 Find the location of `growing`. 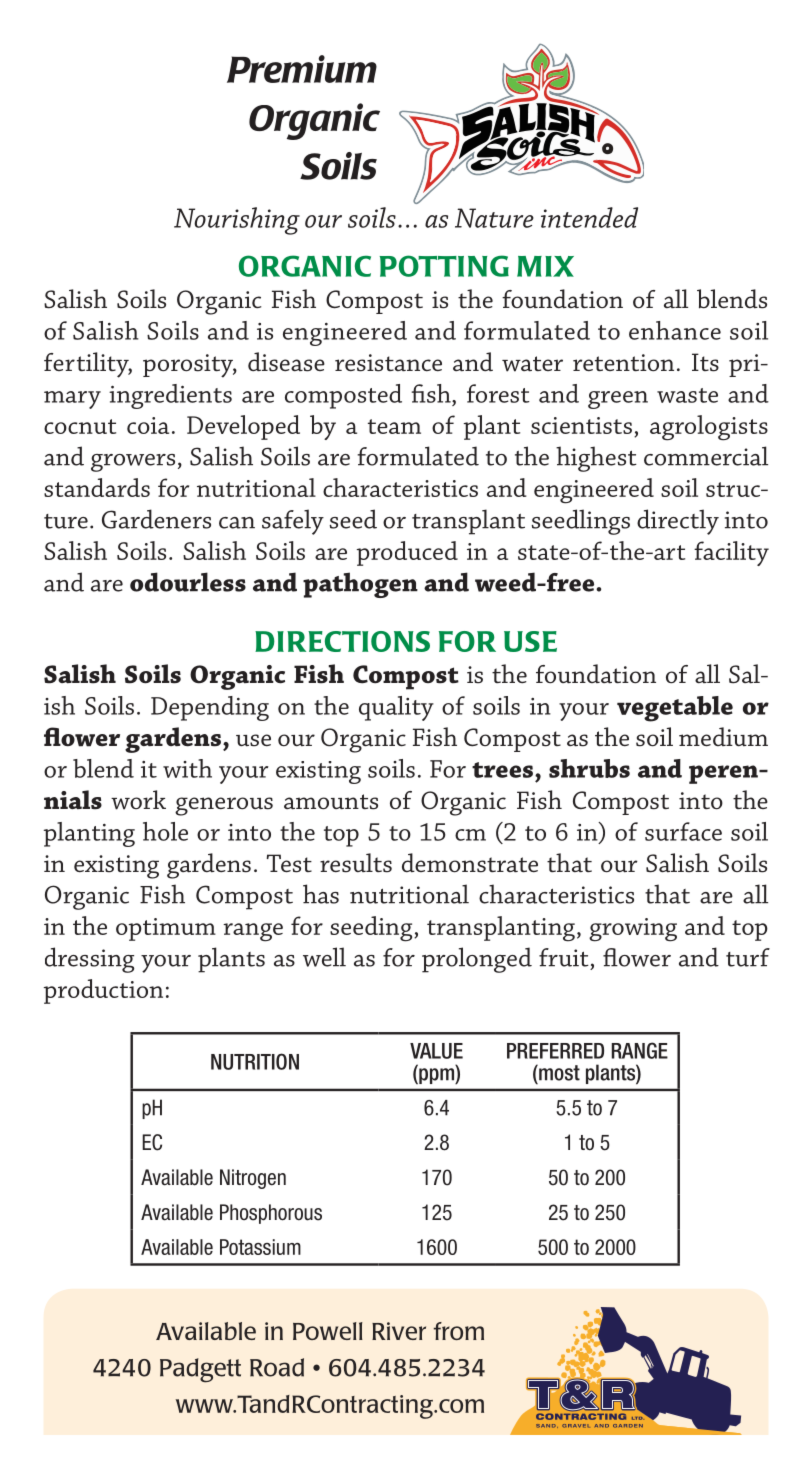

growing is located at coordinates (633, 930).
